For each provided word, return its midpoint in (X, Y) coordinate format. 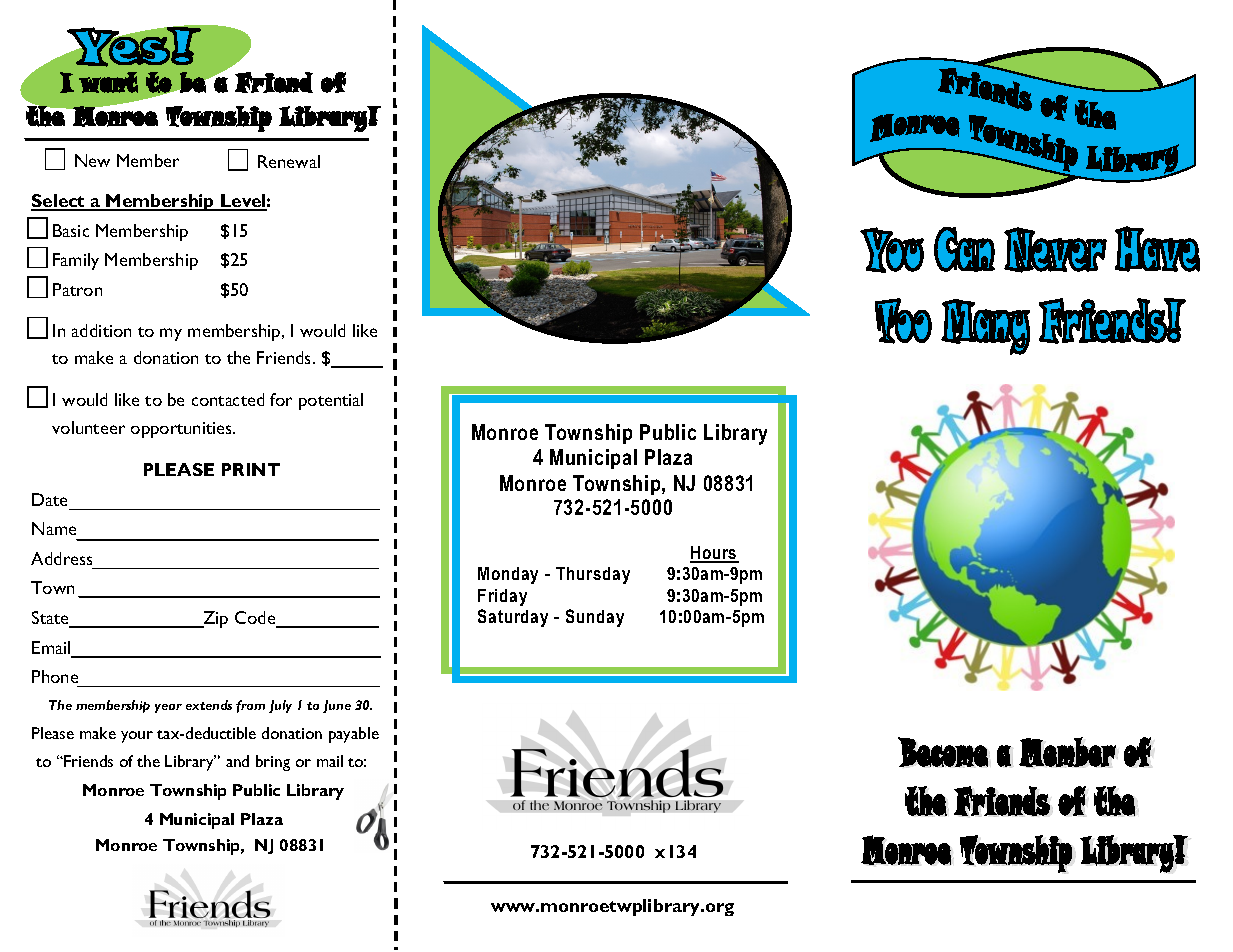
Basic (71, 230)
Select (59, 202)
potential (331, 401)
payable (354, 735)
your (137, 737)
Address (61, 558)
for (281, 399)
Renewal (289, 161)
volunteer (88, 427)
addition (101, 330)
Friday (502, 597)
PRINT (251, 469)
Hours (714, 554)
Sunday (595, 618)
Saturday (513, 618)
